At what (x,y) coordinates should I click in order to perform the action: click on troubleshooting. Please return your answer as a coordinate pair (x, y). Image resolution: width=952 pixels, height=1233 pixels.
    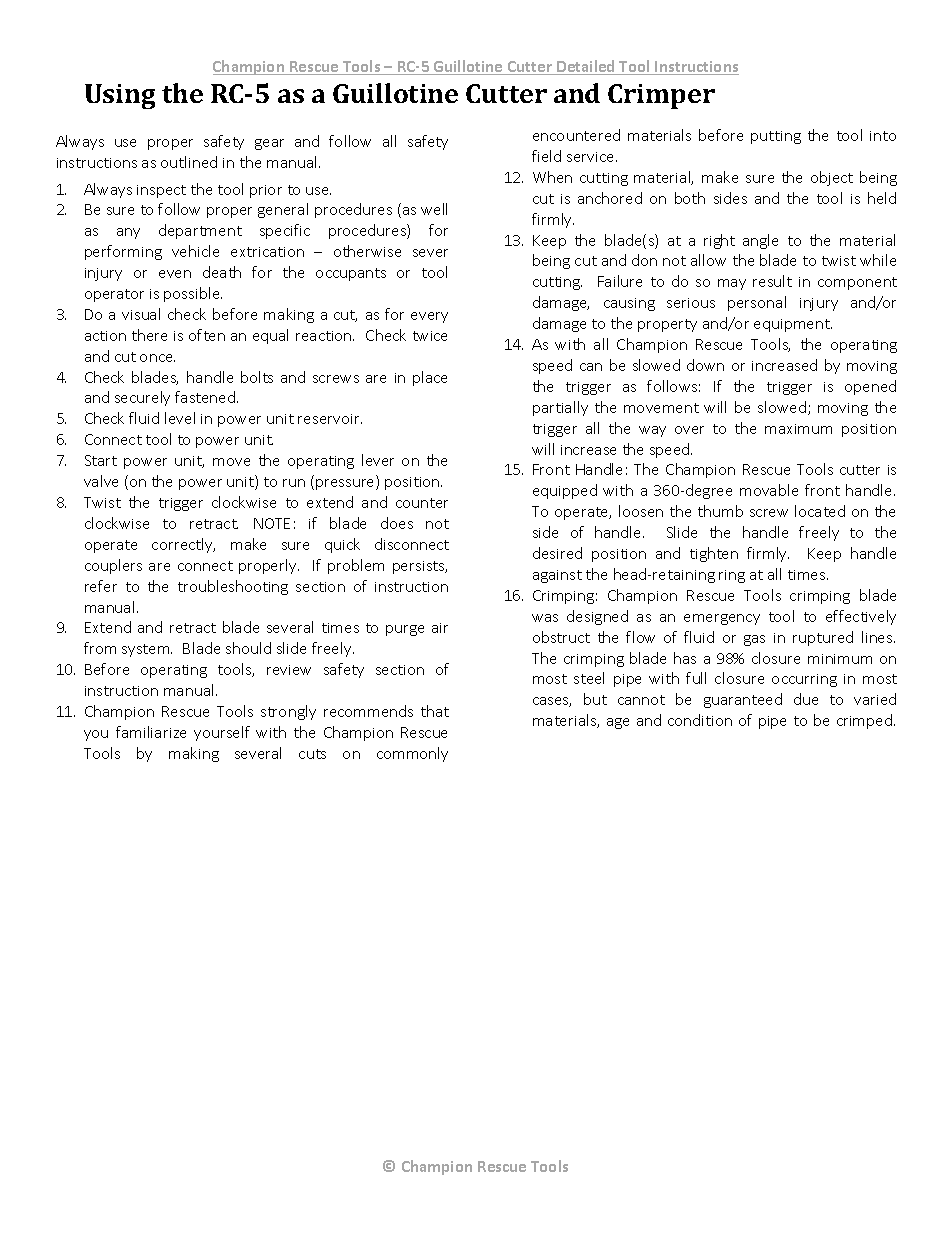
    Looking at the image, I should click on (233, 587).
